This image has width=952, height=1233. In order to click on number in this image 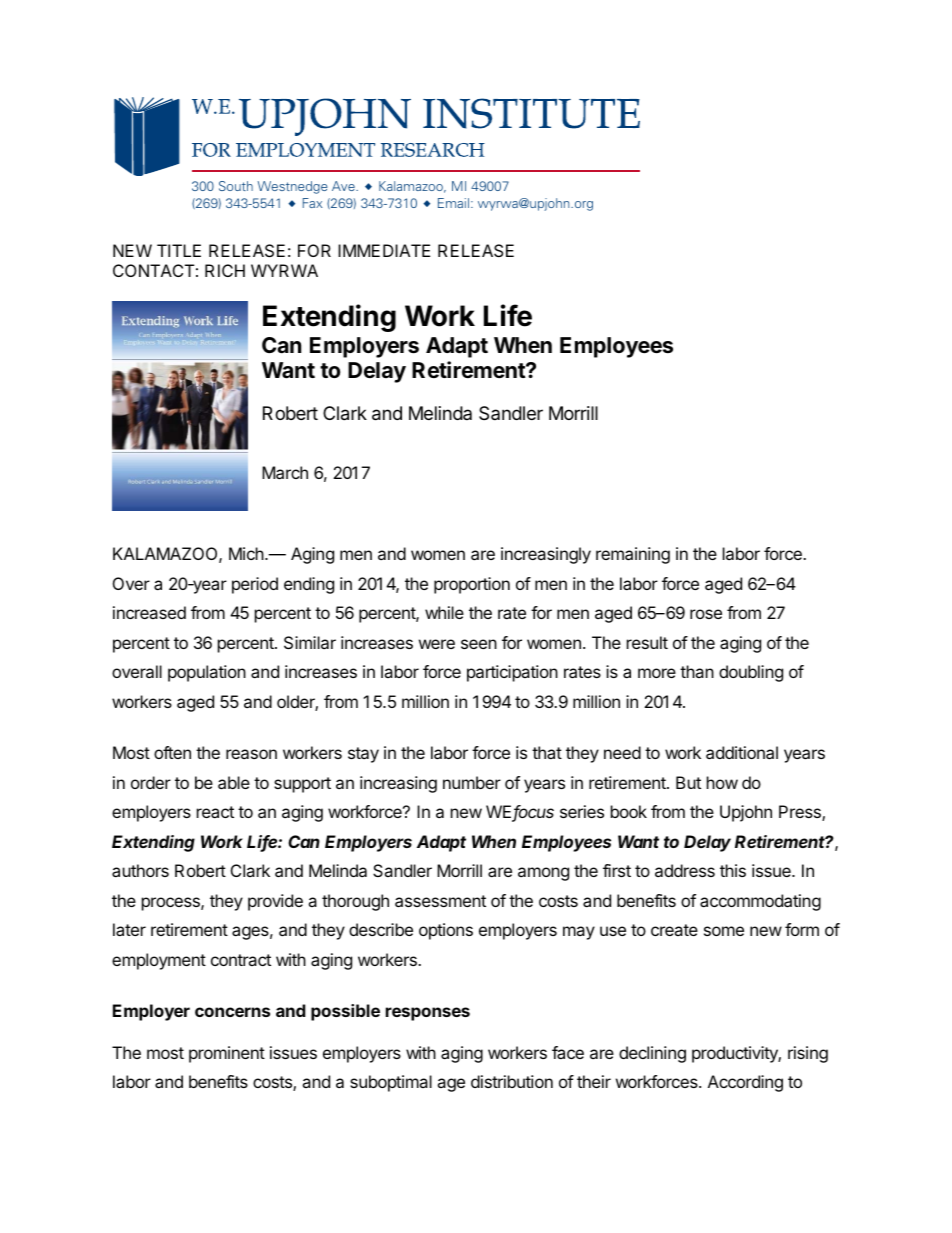, I will do `click(472, 782)`.
